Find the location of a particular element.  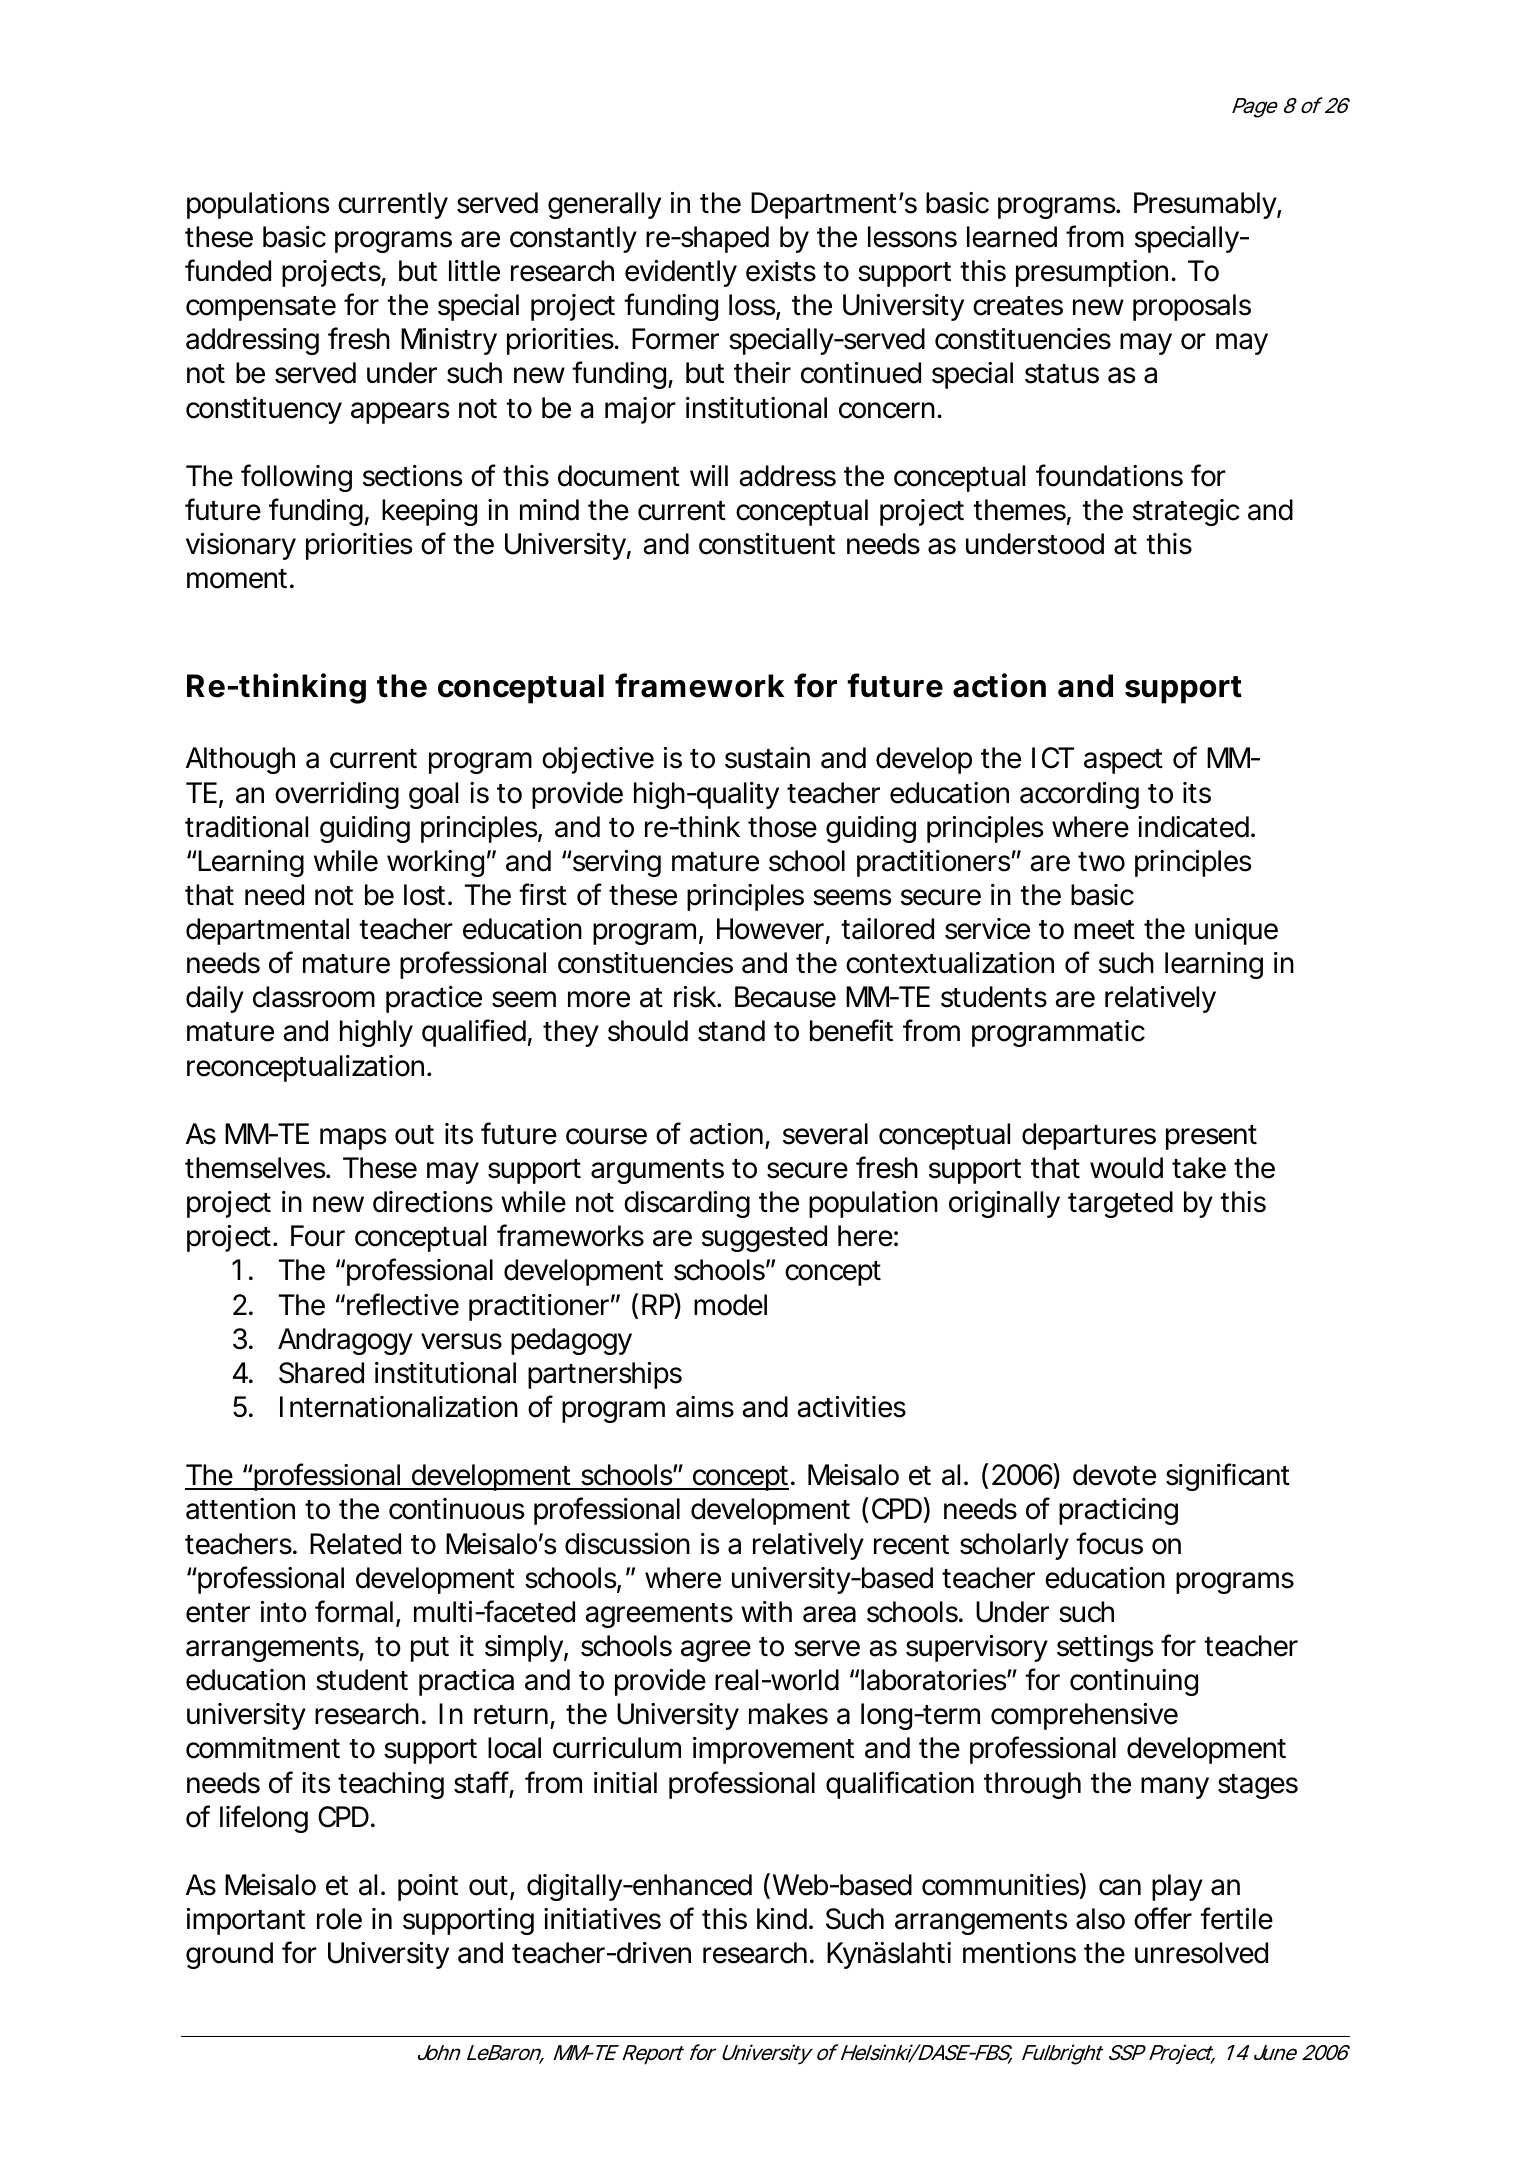

devote is located at coordinates (1114, 1475).
